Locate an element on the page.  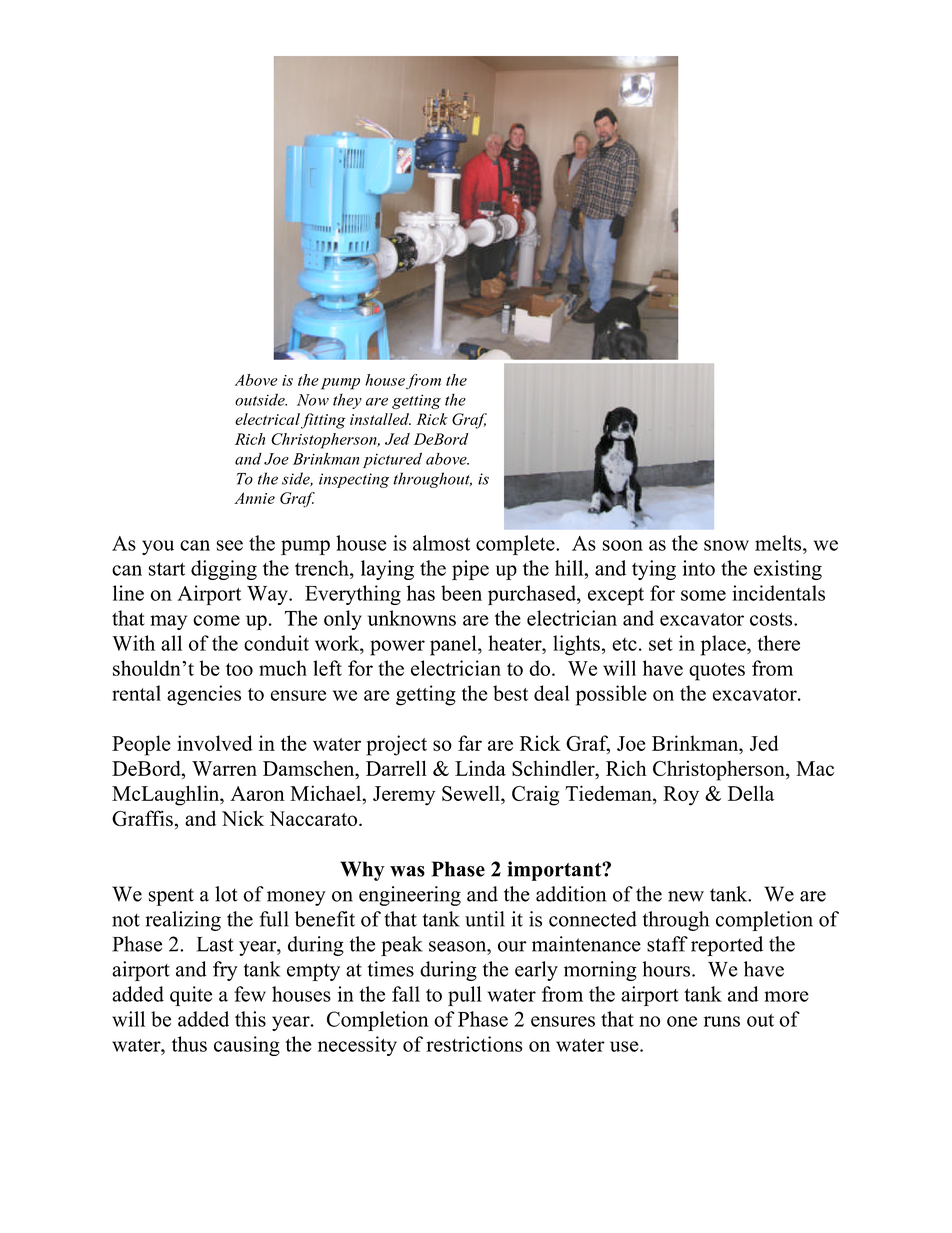
thus is located at coordinates (189, 1044).
